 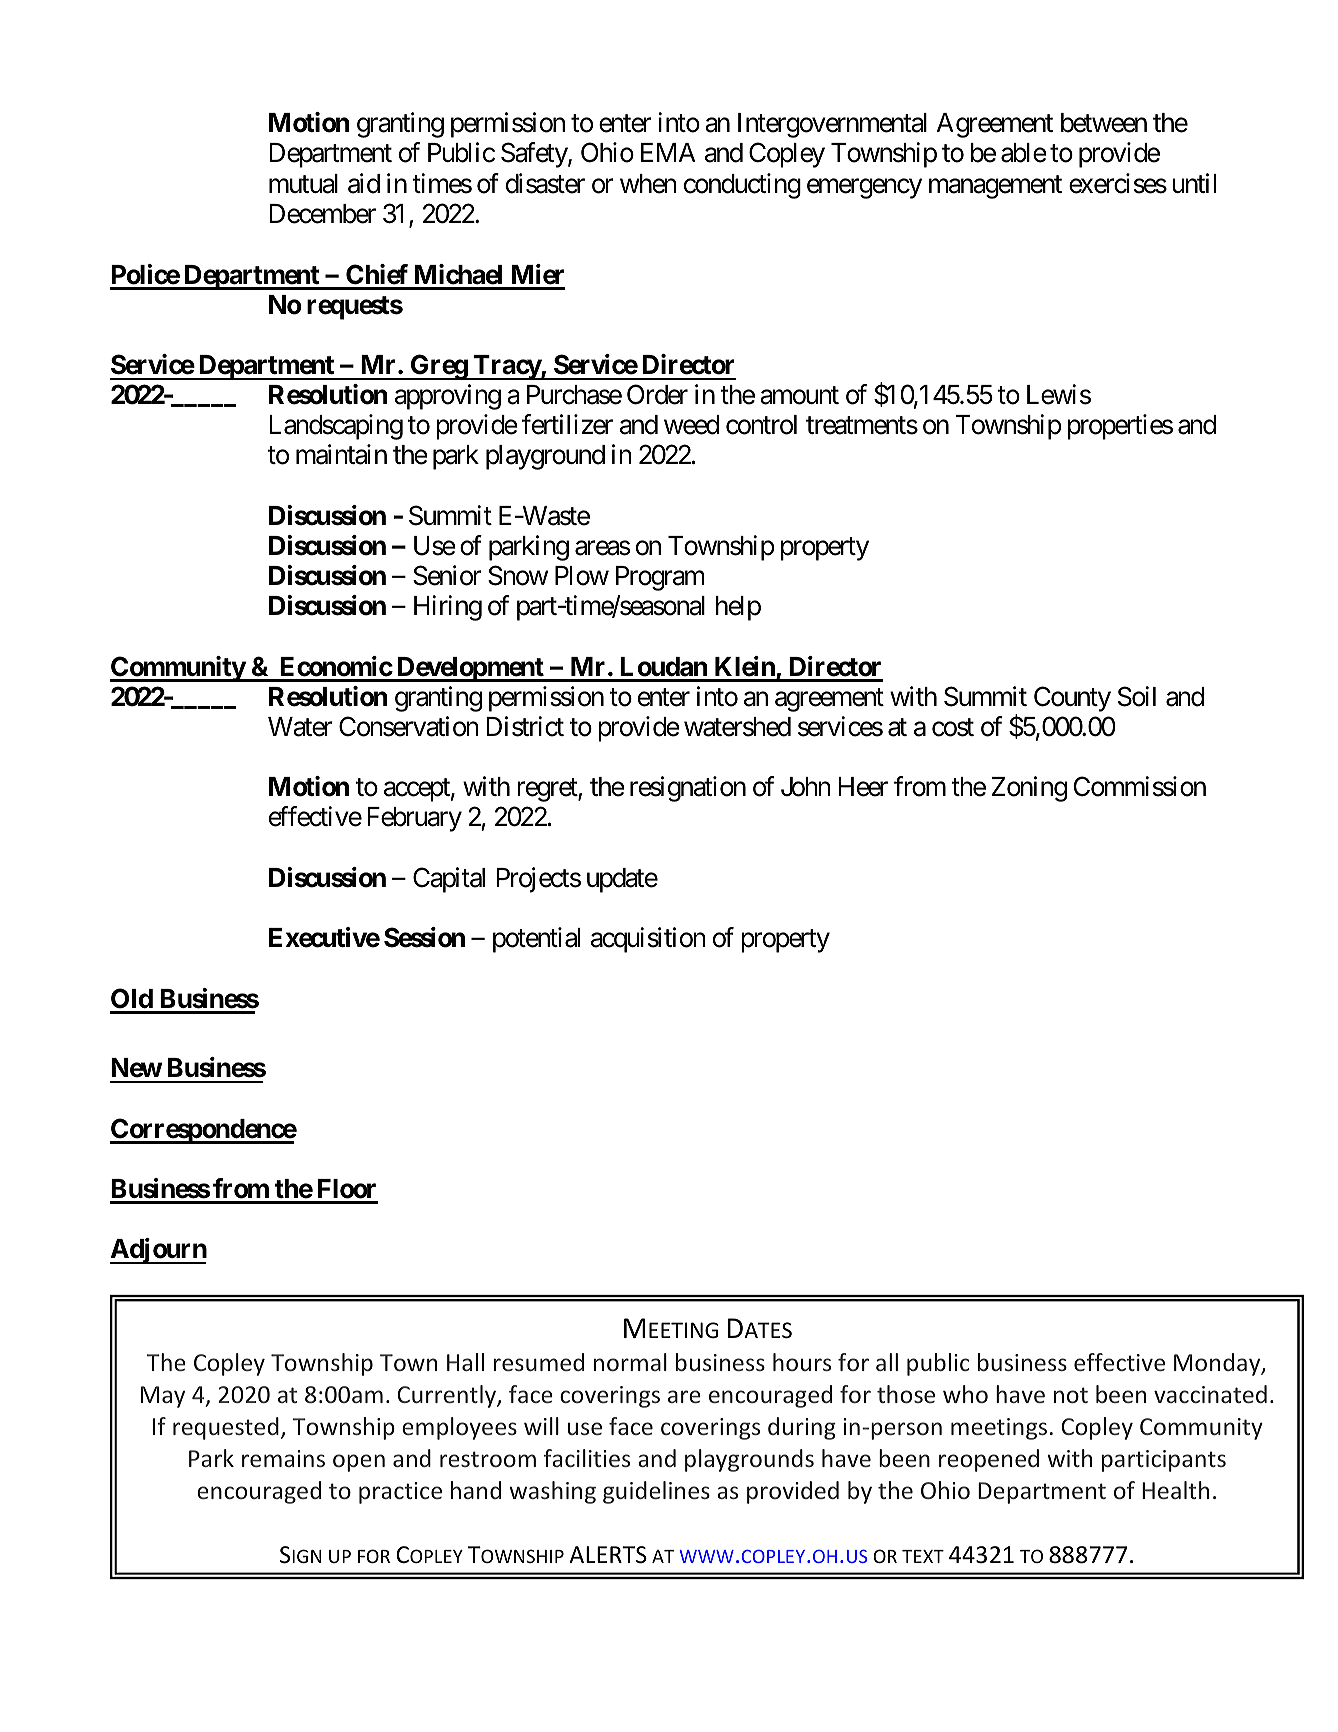 What do you see at coordinates (1104, 123) in the document?
I see `between` at bounding box center [1104, 123].
